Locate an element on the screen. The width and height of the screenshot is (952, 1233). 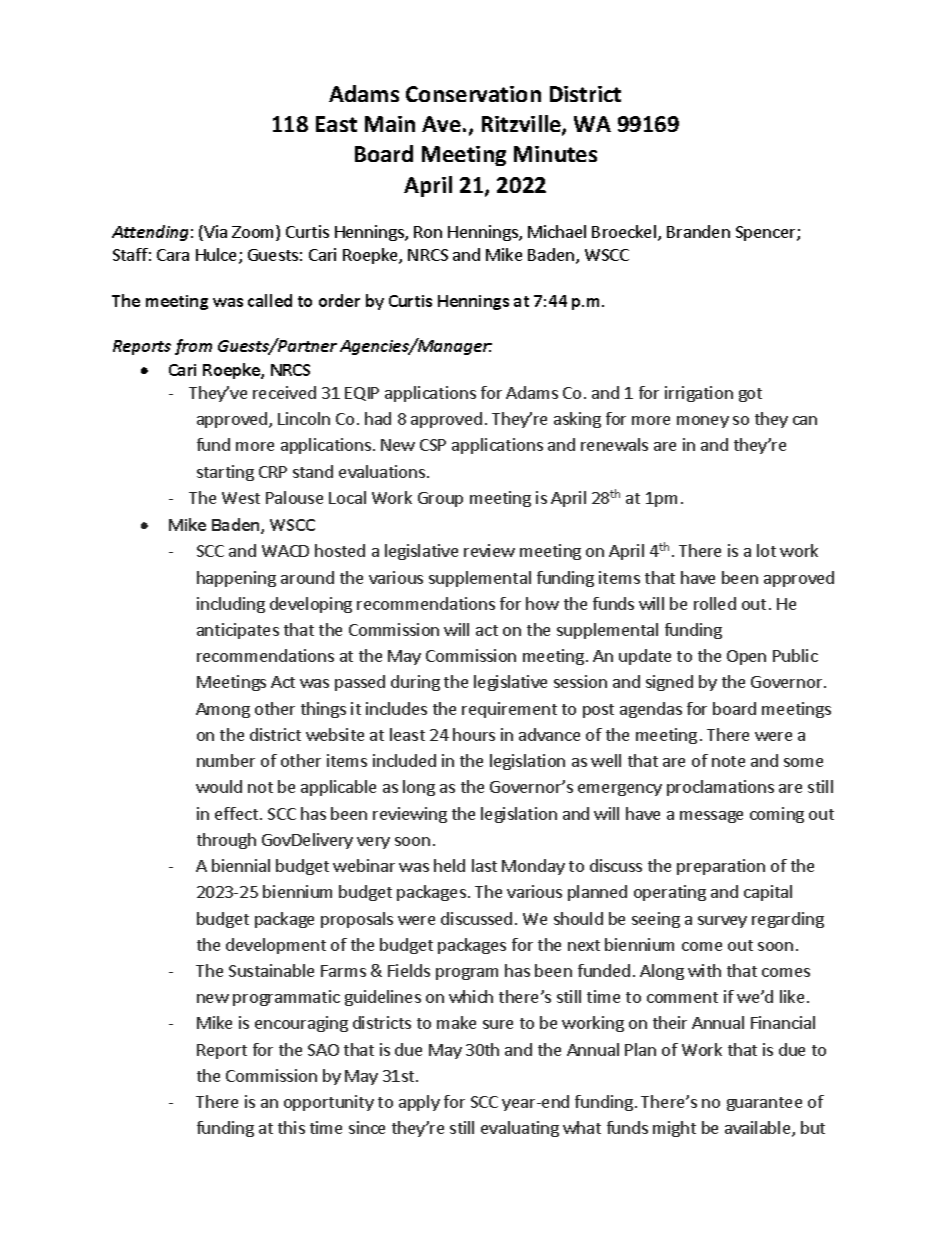
evaluating is located at coordinates (520, 1129).
